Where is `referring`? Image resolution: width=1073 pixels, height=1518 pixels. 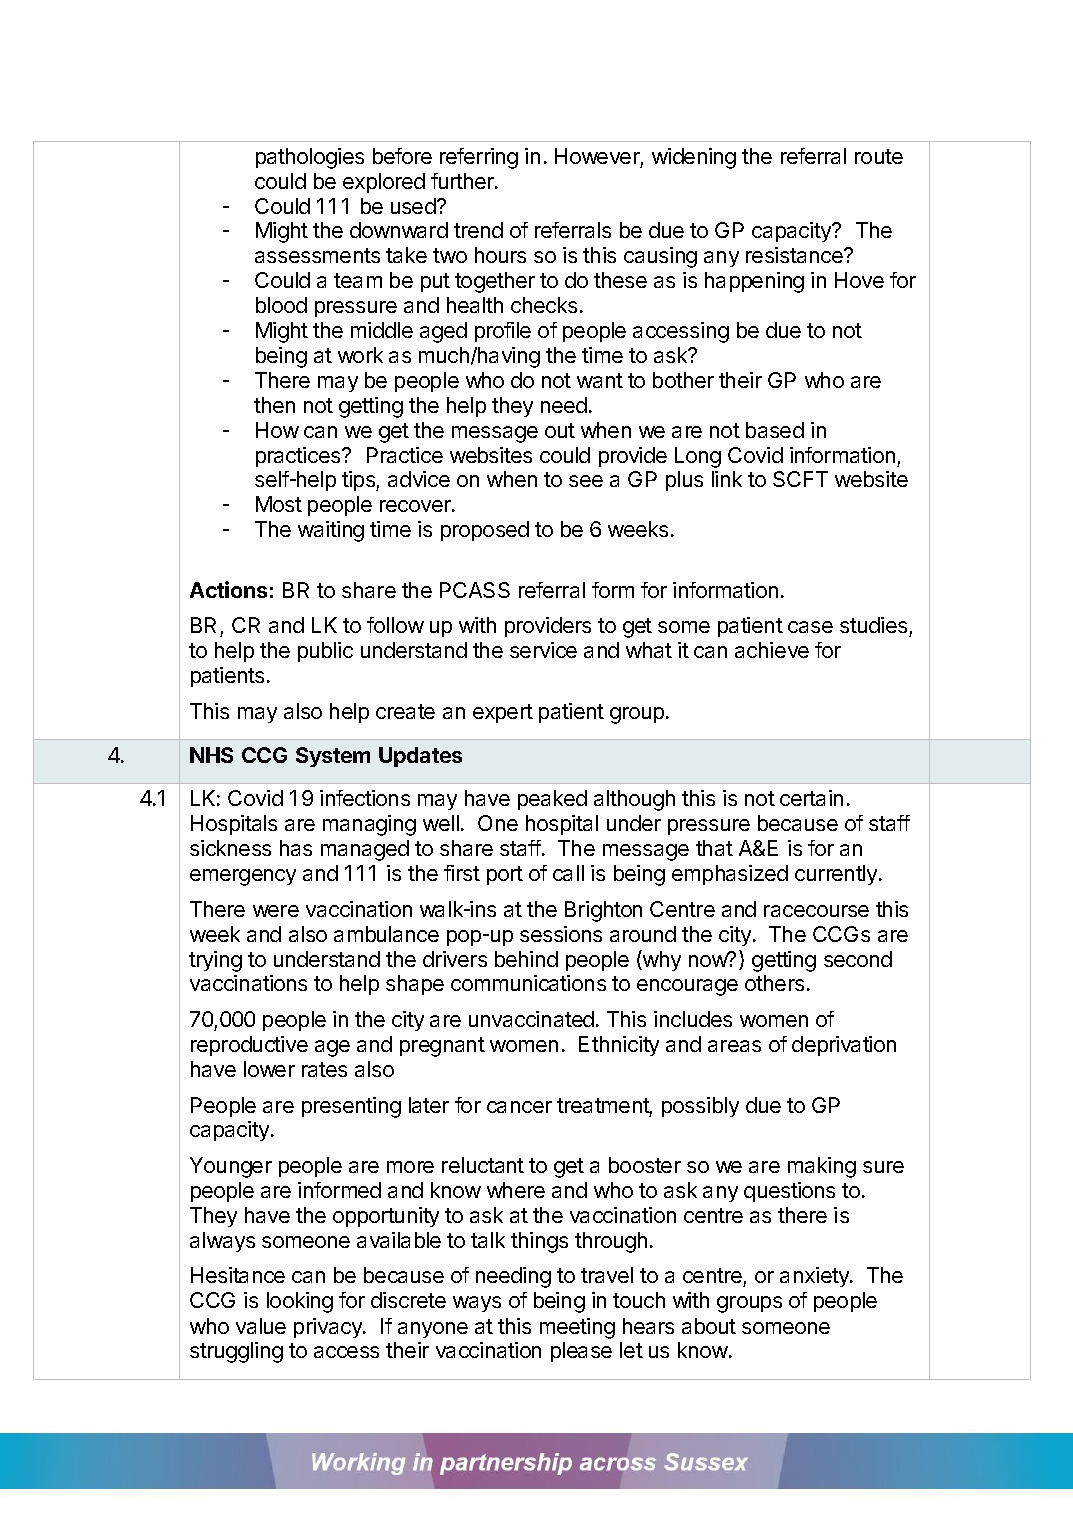 referring is located at coordinates (479, 158).
